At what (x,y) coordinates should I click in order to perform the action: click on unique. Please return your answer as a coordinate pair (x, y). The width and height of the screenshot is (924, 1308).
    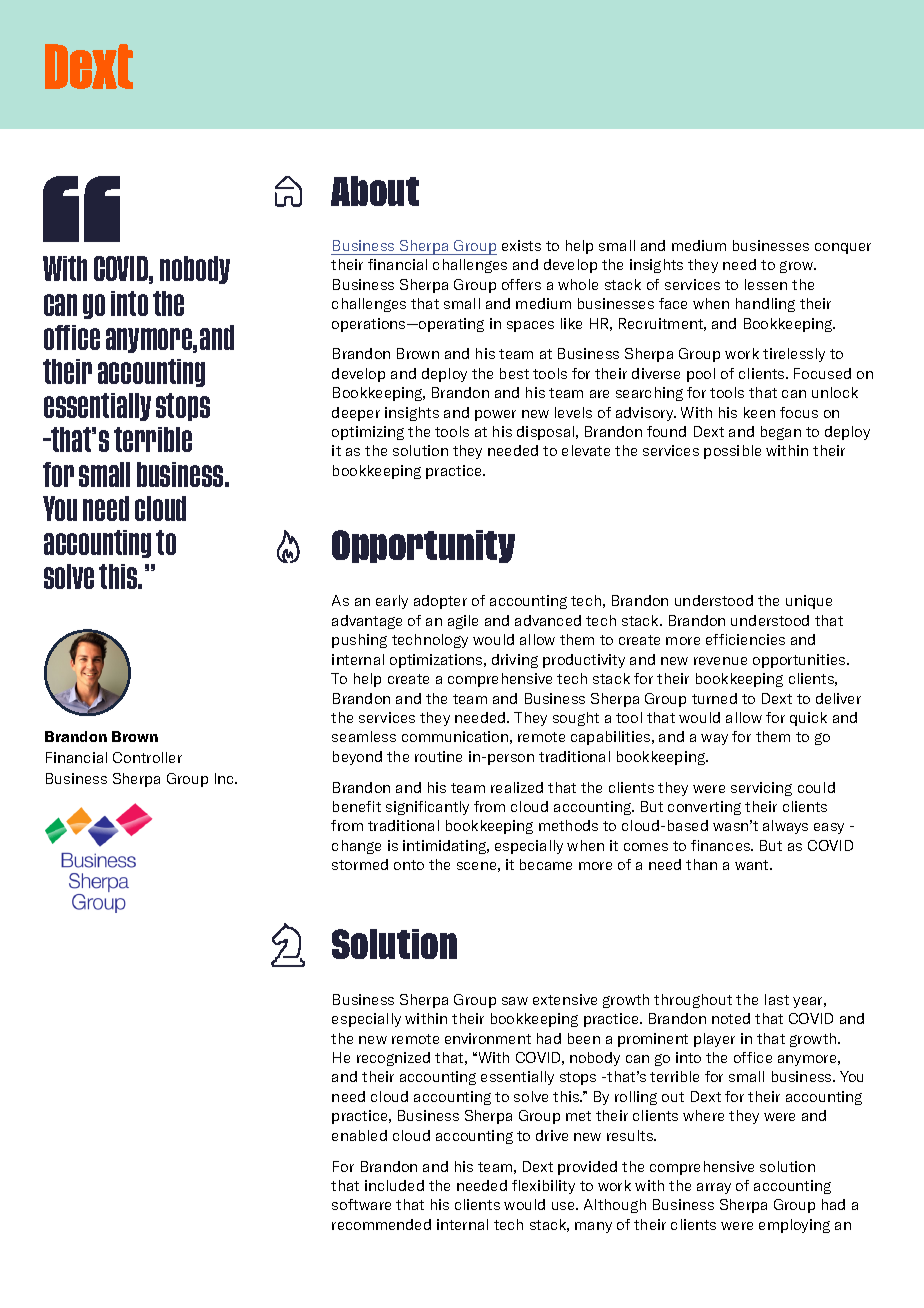
    Looking at the image, I should click on (809, 602).
